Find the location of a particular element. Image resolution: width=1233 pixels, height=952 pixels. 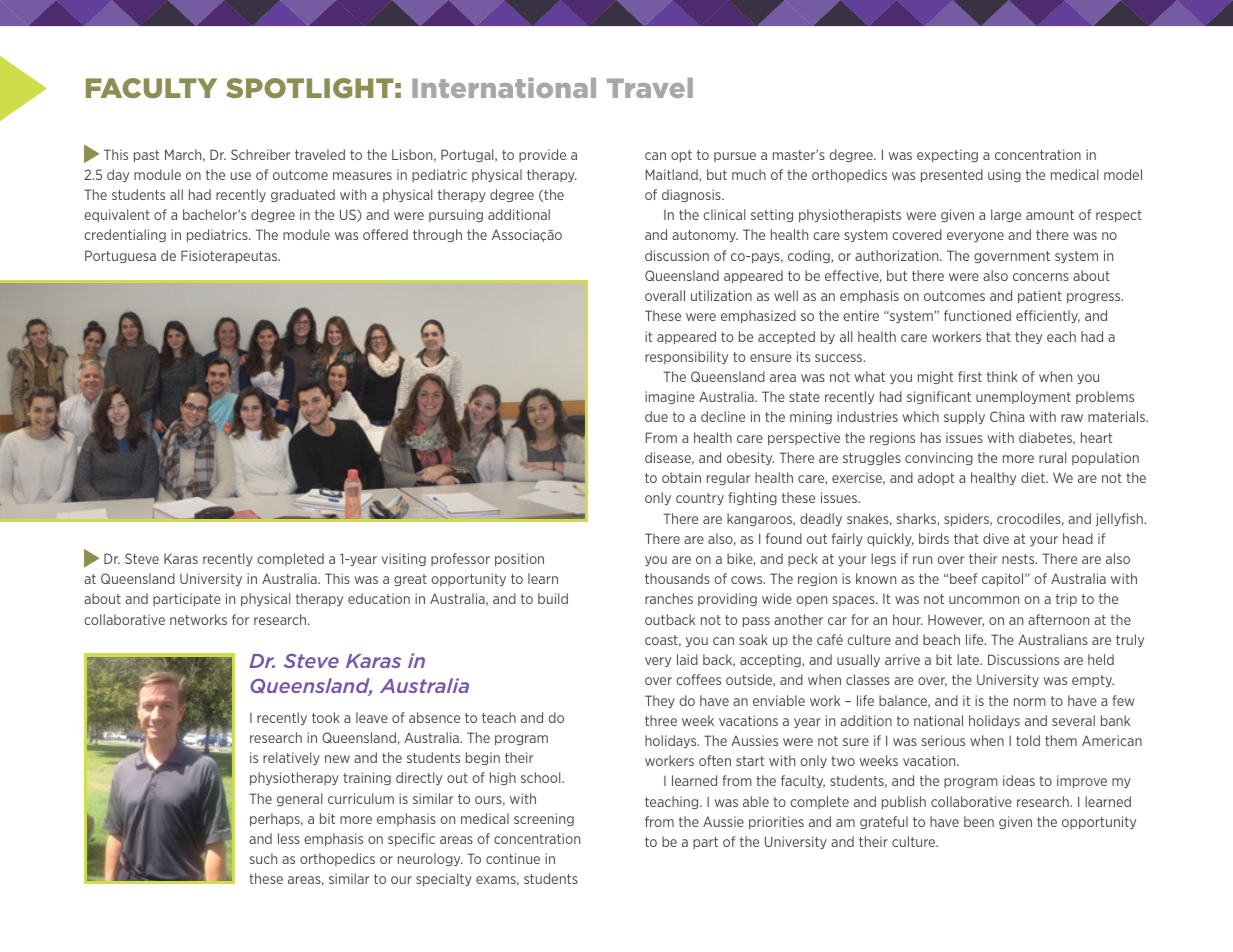

use is located at coordinates (240, 176).
